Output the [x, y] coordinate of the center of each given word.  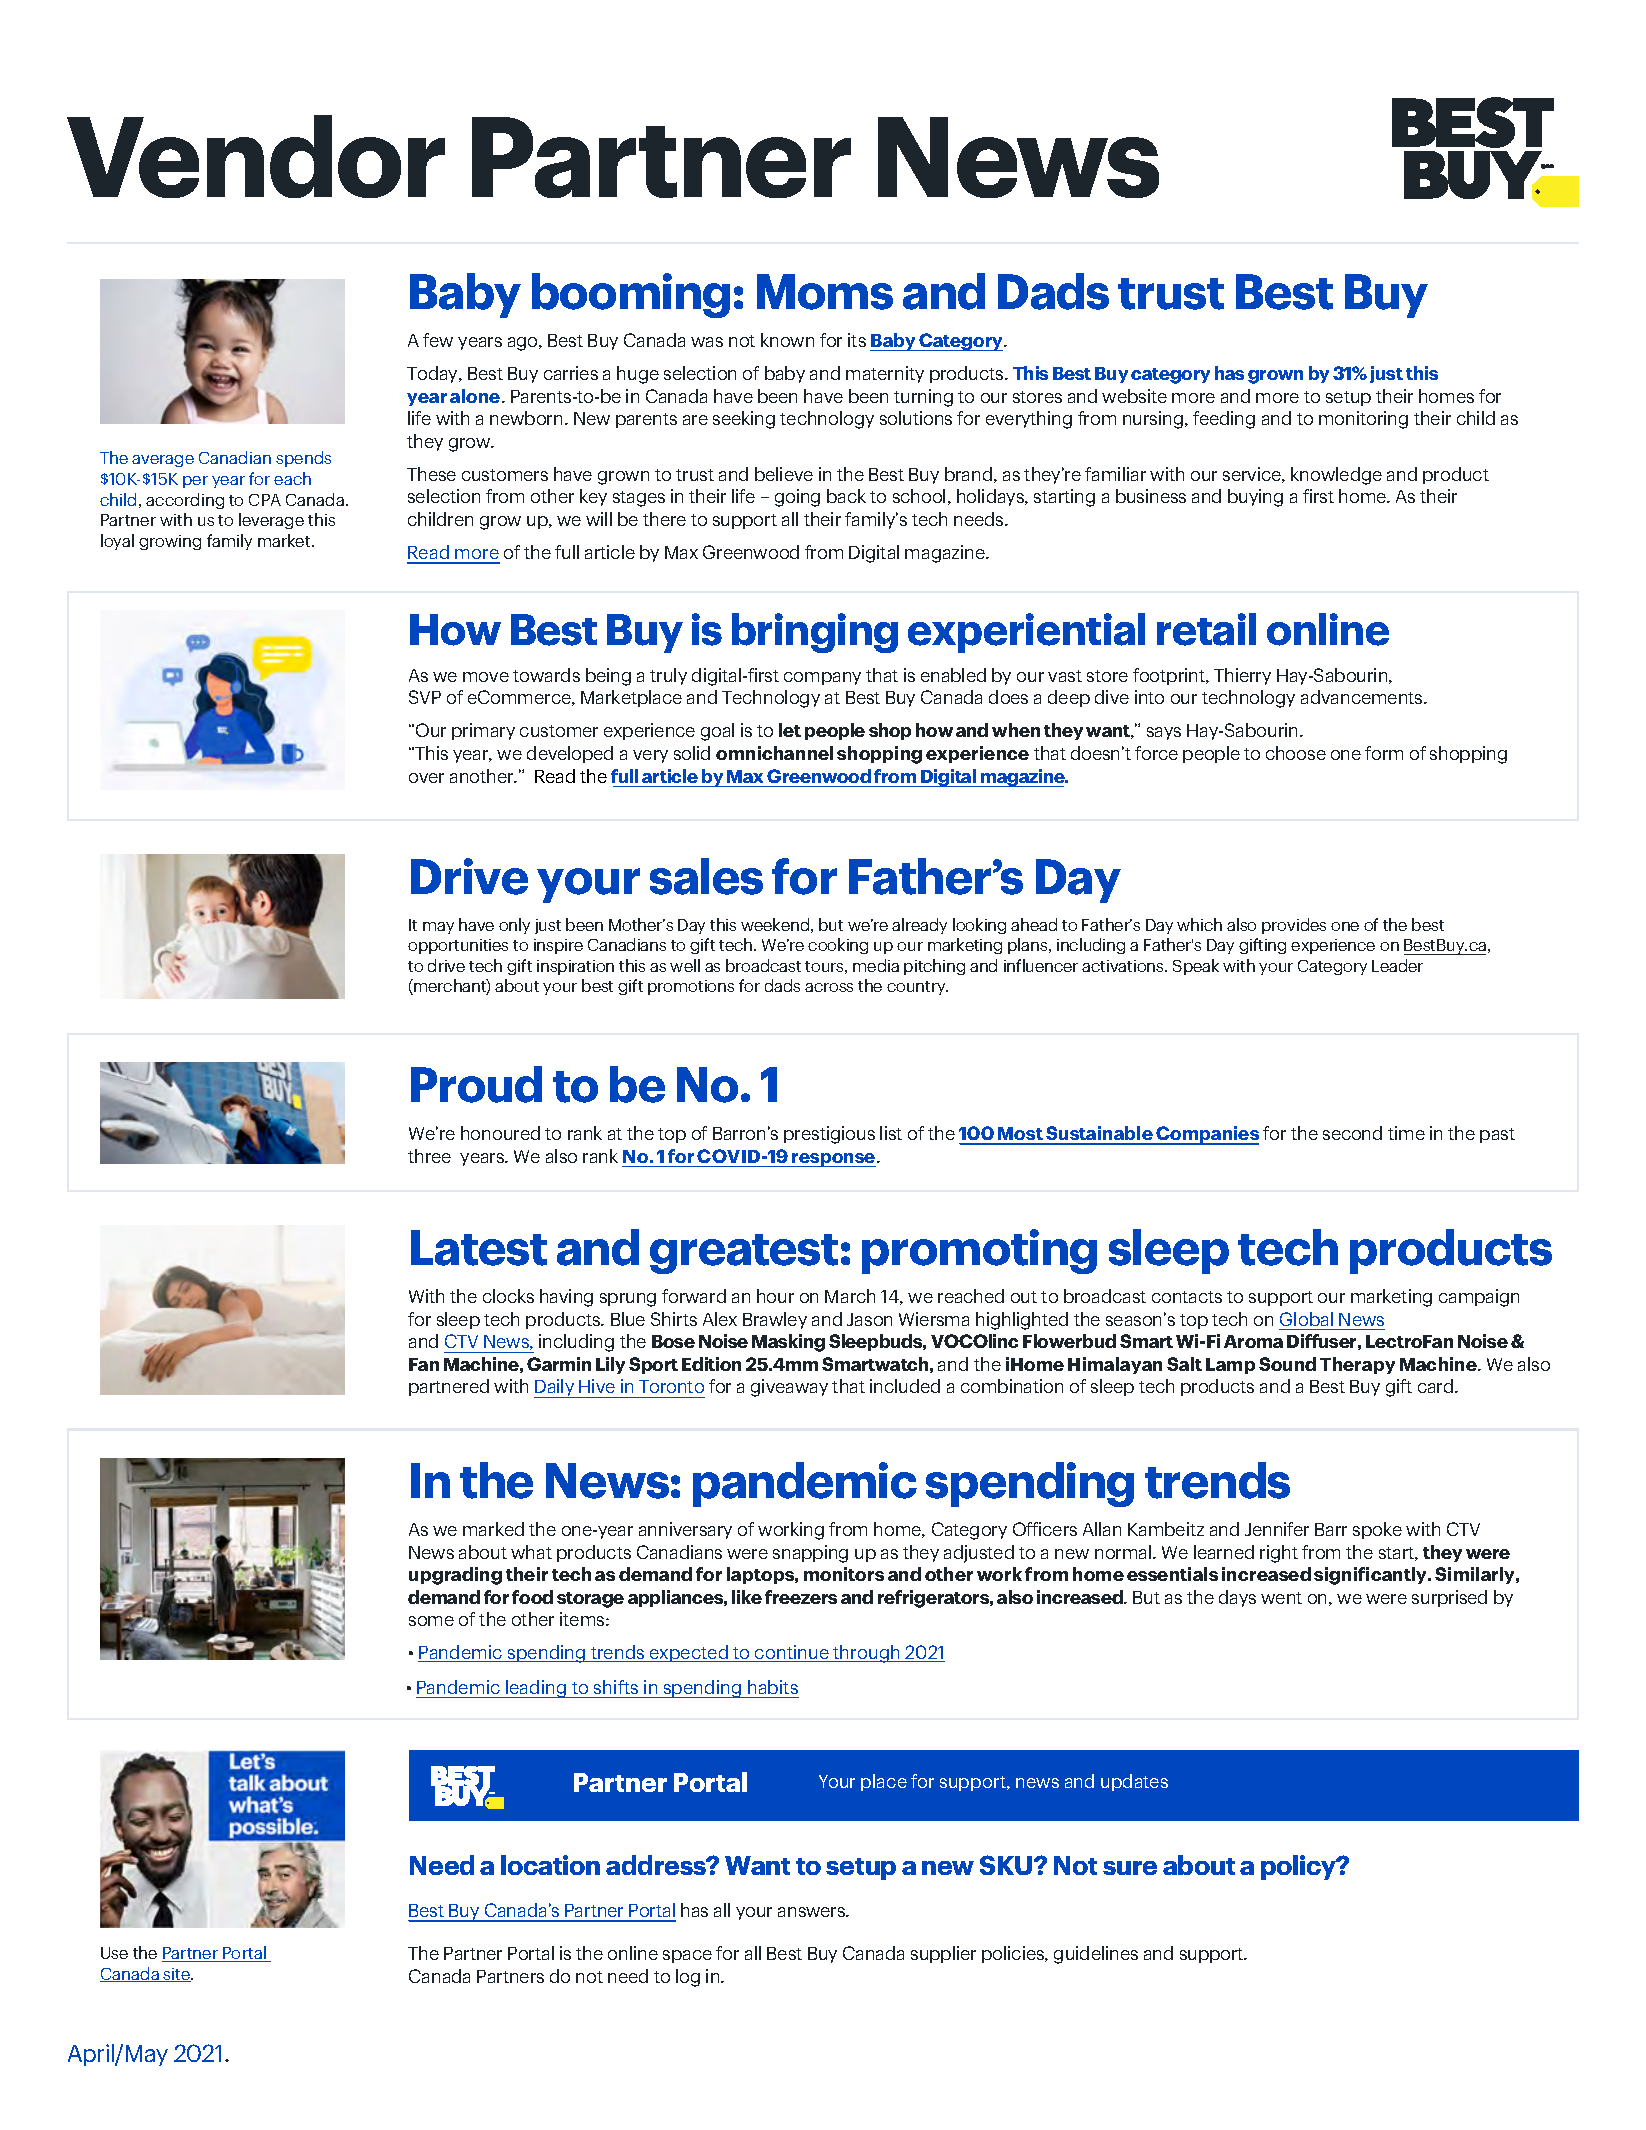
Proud [476, 1084]
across [829, 987]
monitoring [1363, 420]
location [550, 1865]
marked [493, 1529]
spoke [1377, 1530]
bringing [815, 633]
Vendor [256, 156]
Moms [825, 292]
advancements [1363, 697]
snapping [810, 1554]
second [1352, 1133]
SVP [425, 697]
